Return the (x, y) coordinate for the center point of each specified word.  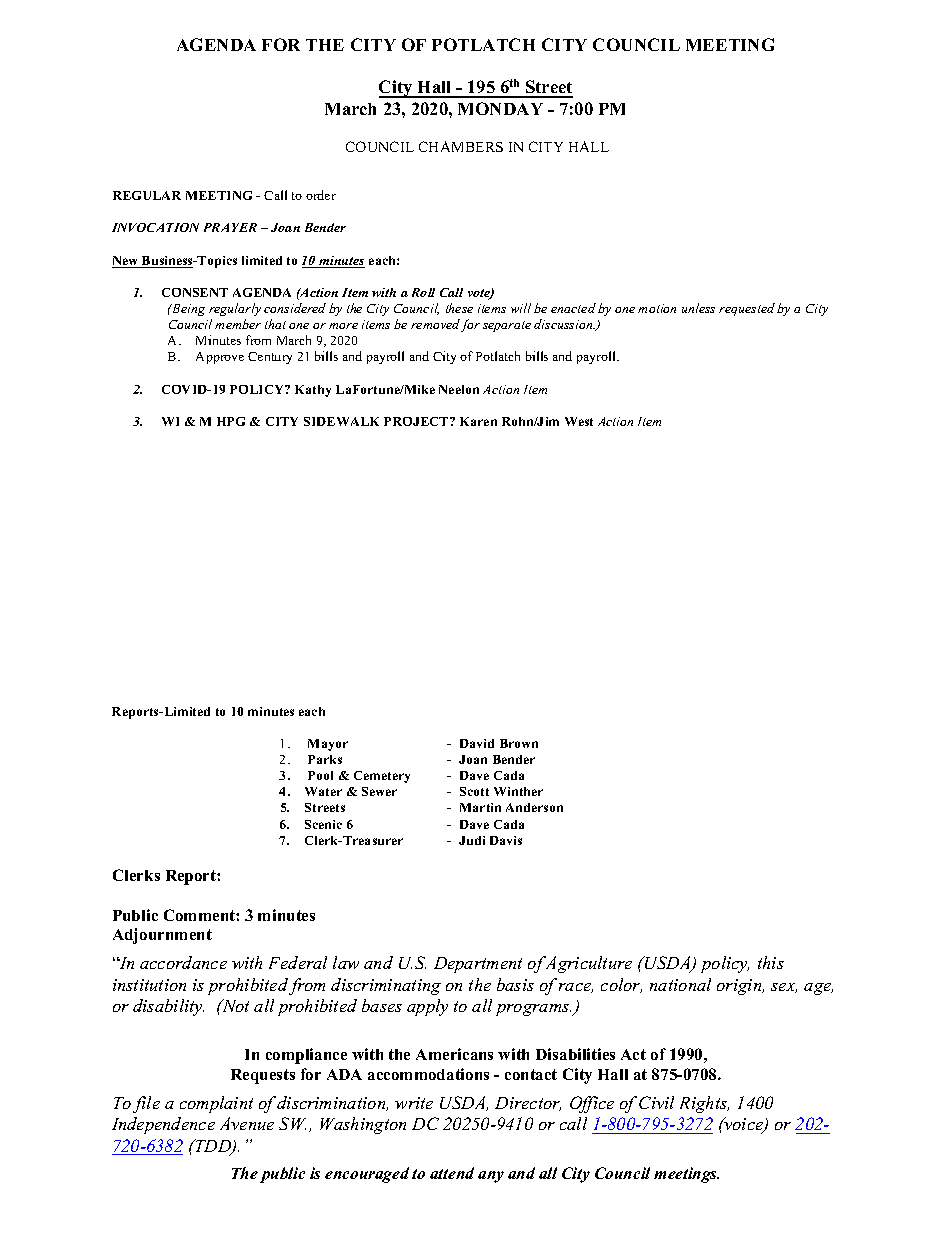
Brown (519, 743)
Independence (163, 1125)
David (477, 743)
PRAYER (230, 227)
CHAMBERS (461, 146)
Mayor (328, 745)
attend (452, 1173)
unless (698, 308)
